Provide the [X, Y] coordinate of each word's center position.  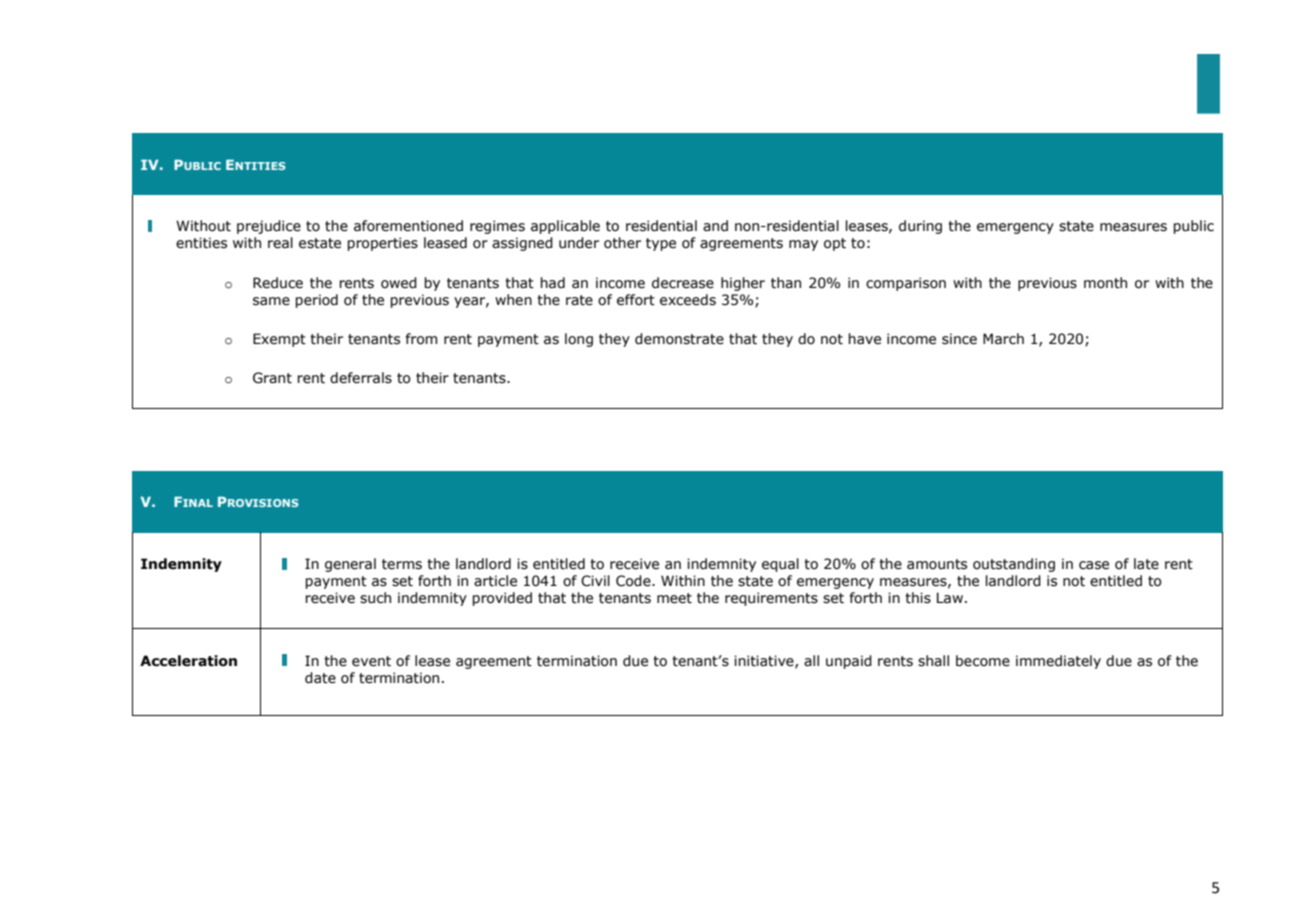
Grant [272, 378]
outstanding [1014, 565]
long [579, 340]
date [320, 678]
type [661, 244]
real [280, 243]
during [920, 227]
